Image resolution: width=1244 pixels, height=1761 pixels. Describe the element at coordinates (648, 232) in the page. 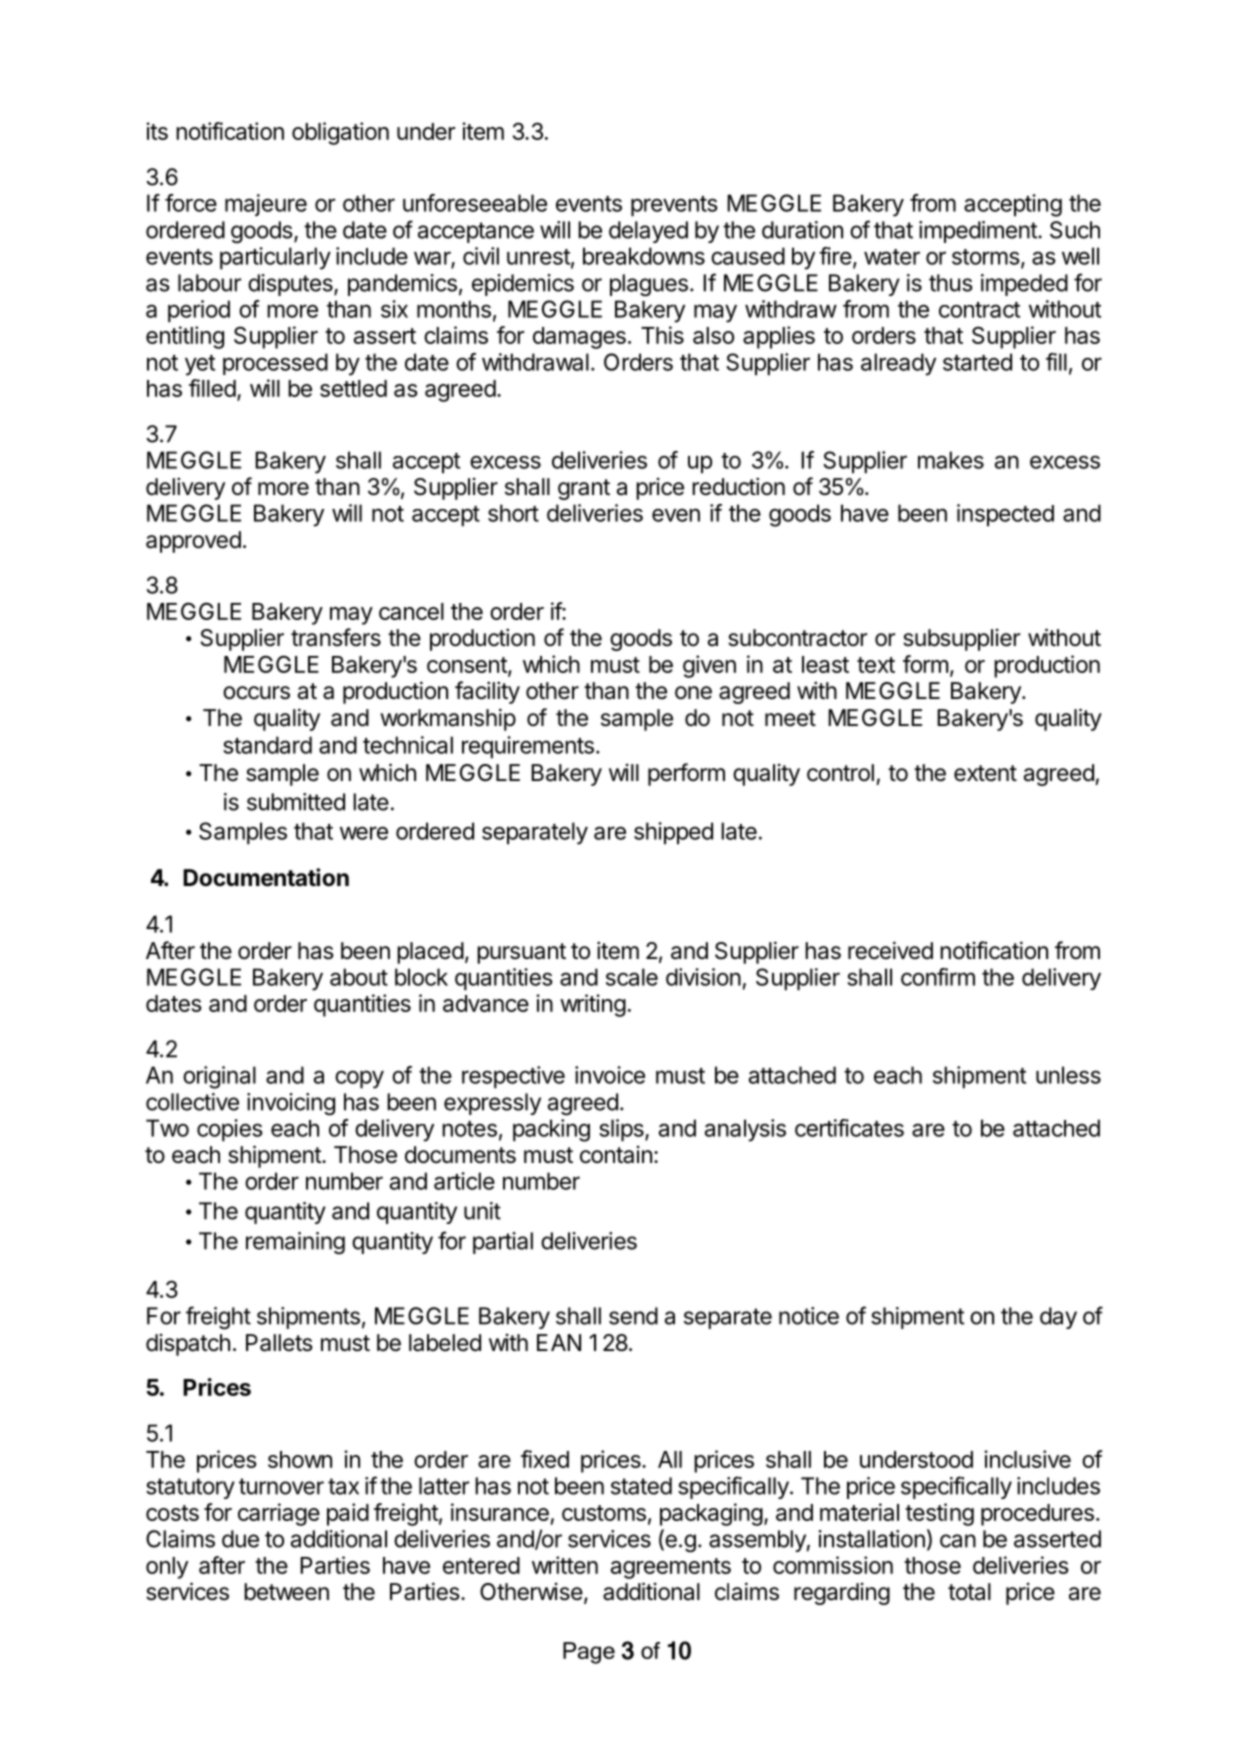

I see `delayed` at that location.
